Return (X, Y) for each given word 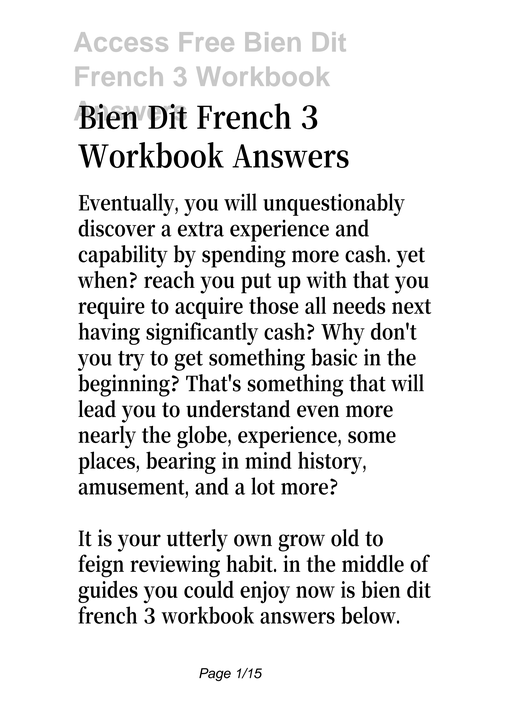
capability (123, 256)
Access (121, 42)
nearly (107, 437)
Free (207, 42)
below (370, 615)
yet (410, 257)
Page (215, 674)
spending (244, 256)
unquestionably (334, 204)
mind (268, 460)
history (332, 462)
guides (108, 591)
